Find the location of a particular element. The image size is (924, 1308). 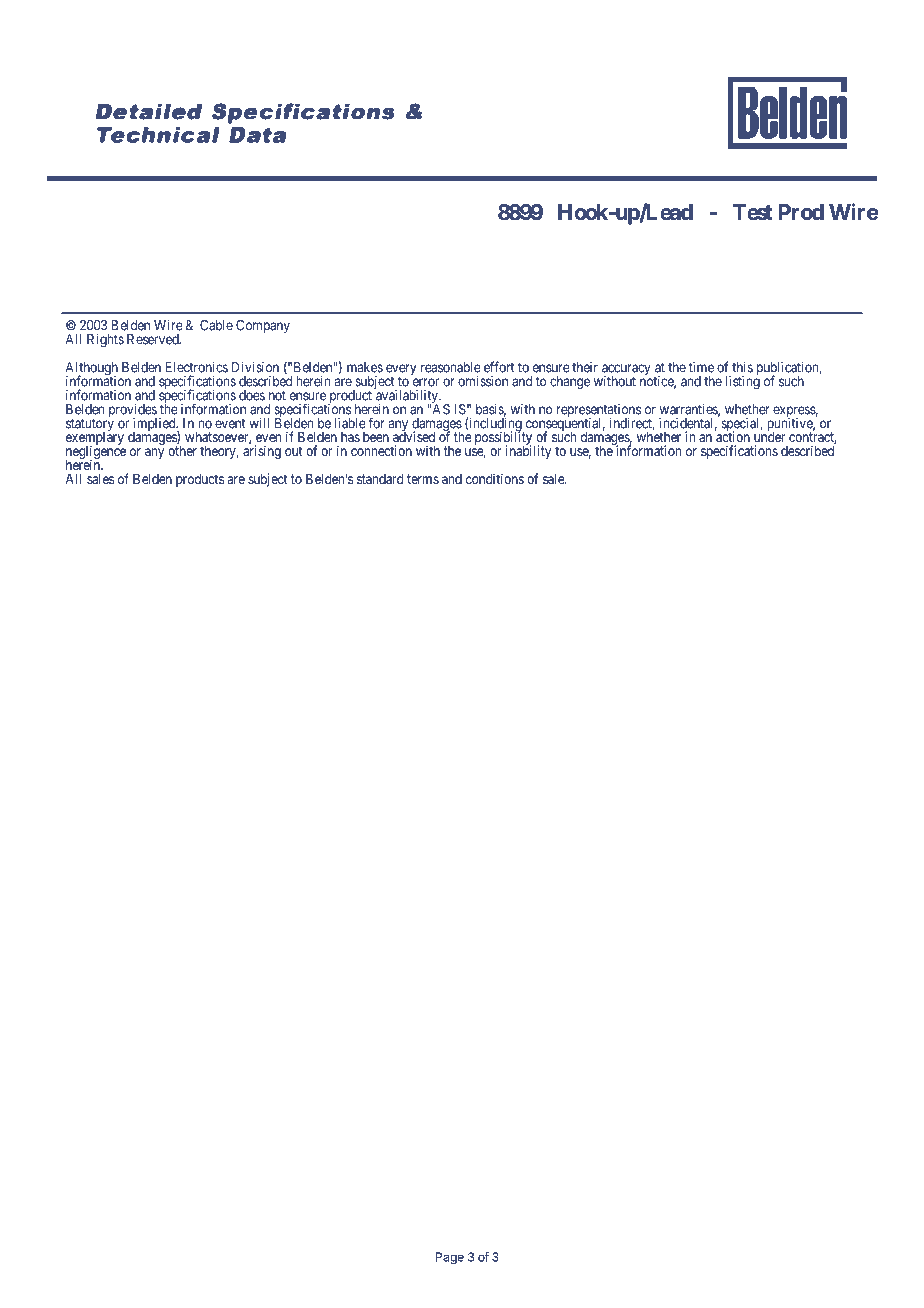

other is located at coordinates (182, 451).
